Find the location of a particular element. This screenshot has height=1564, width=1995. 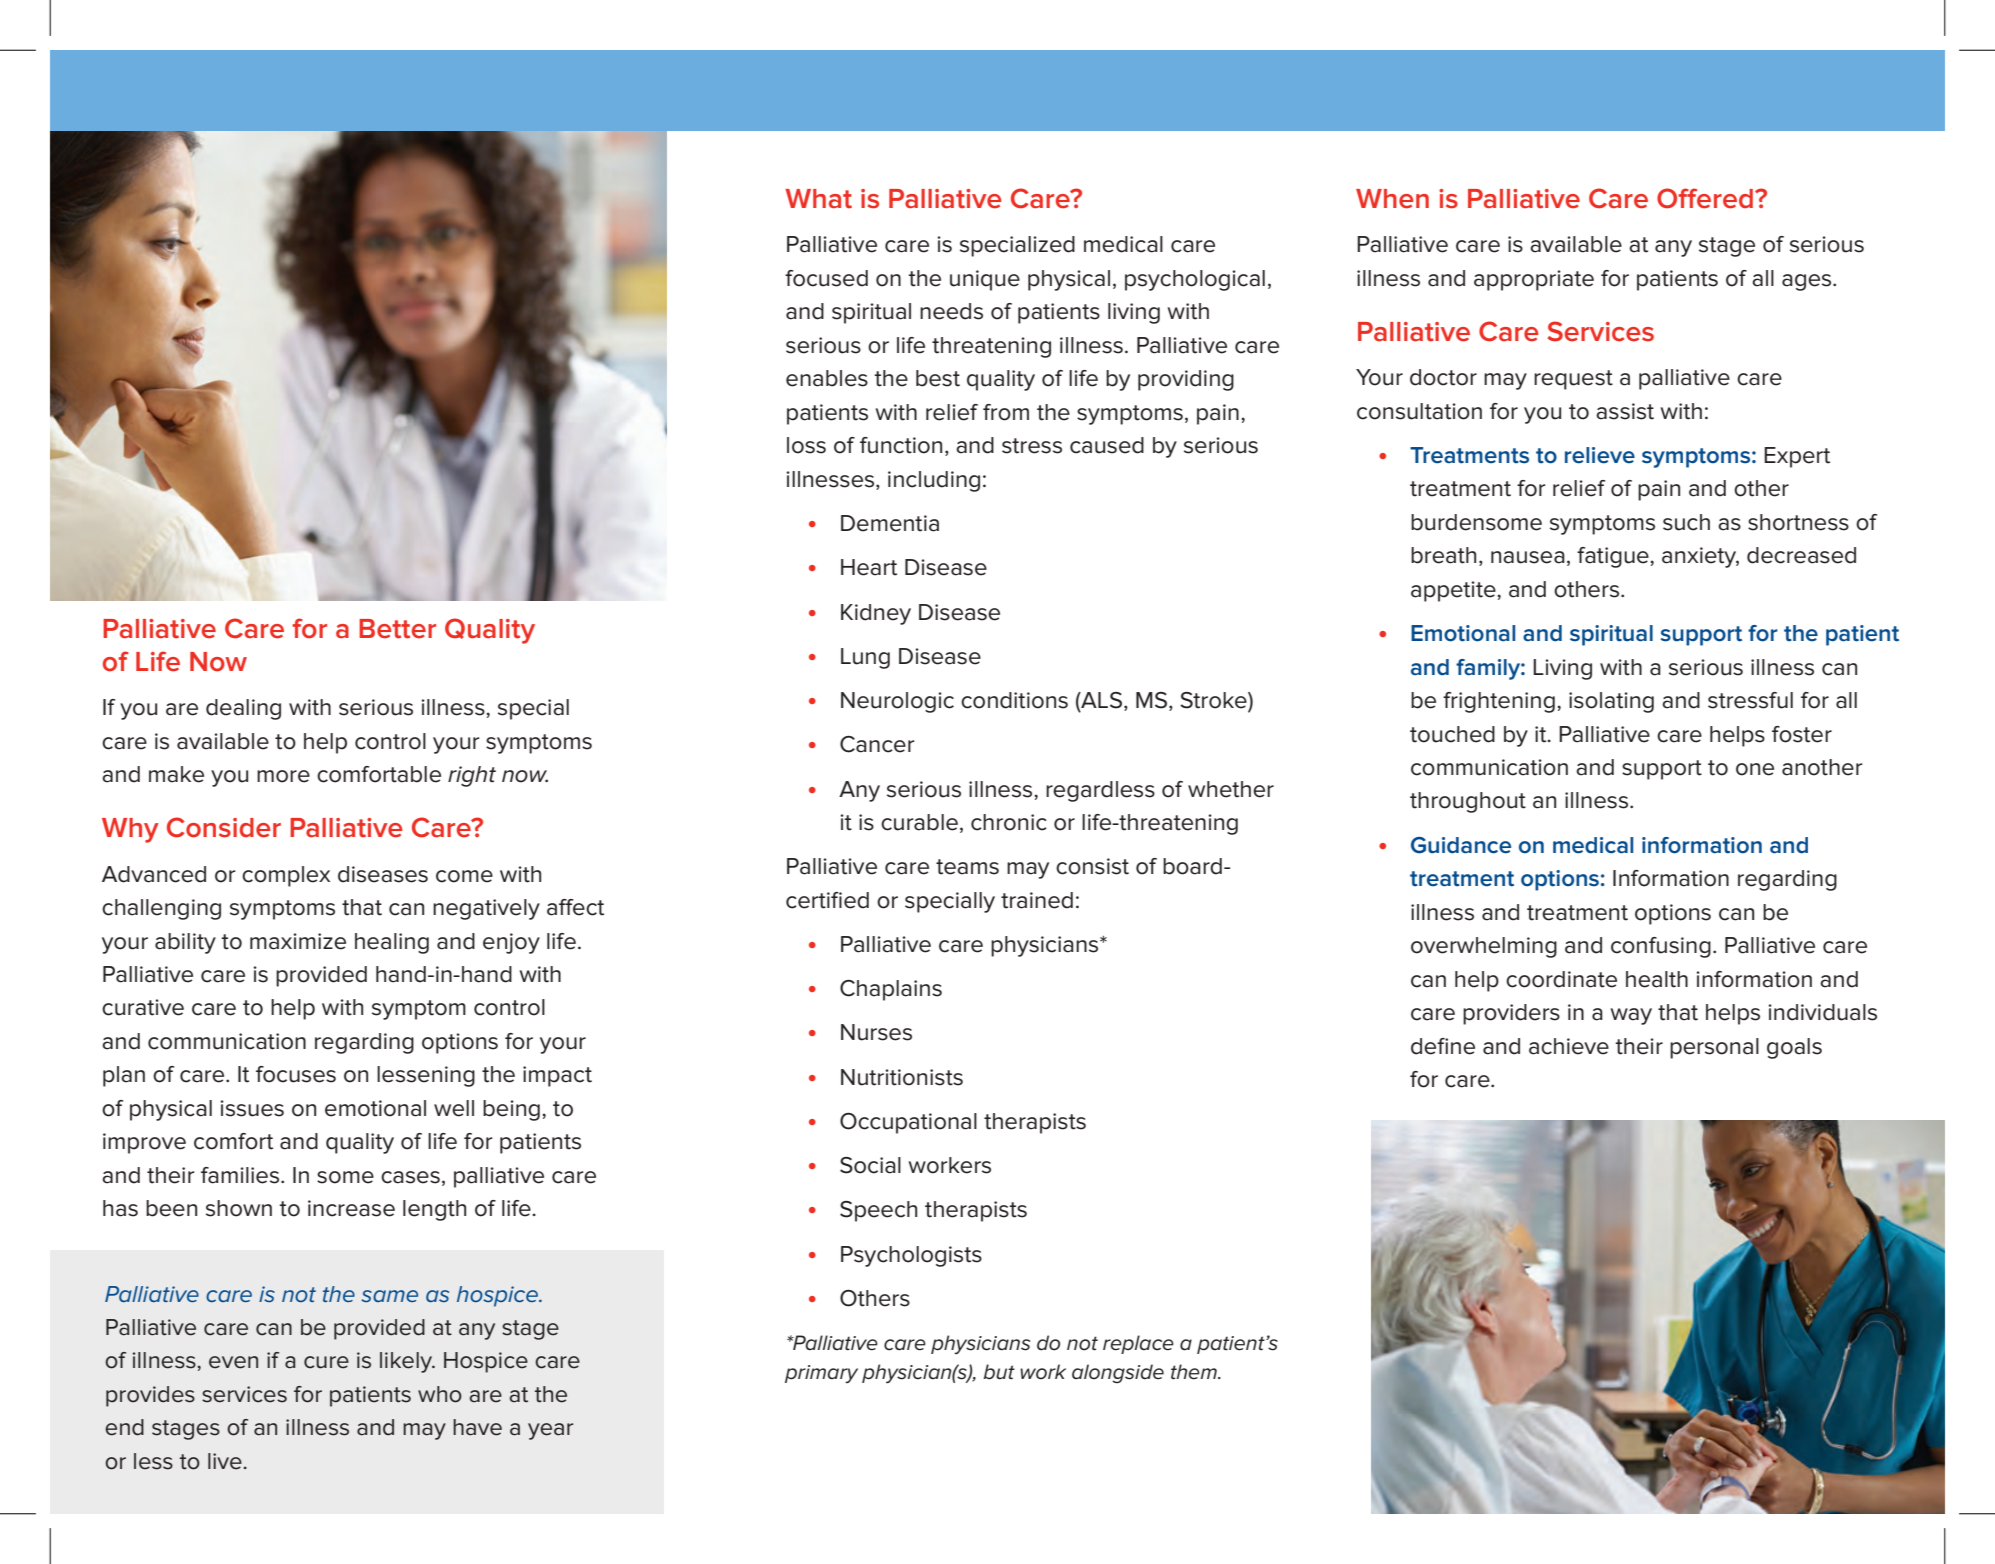

Offered is located at coordinates (1705, 198).
